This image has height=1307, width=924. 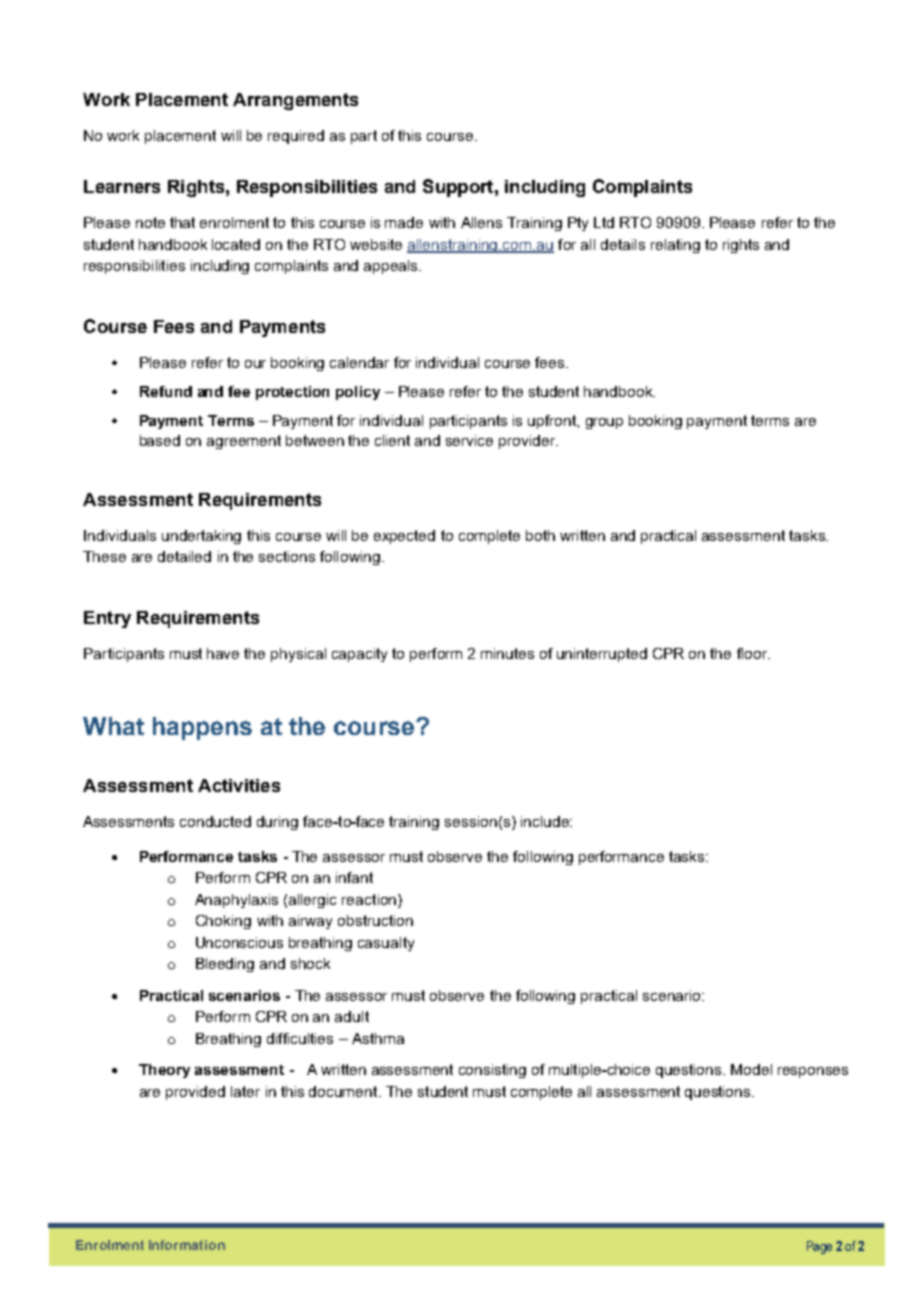 I want to click on relating, so click(x=675, y=246).
